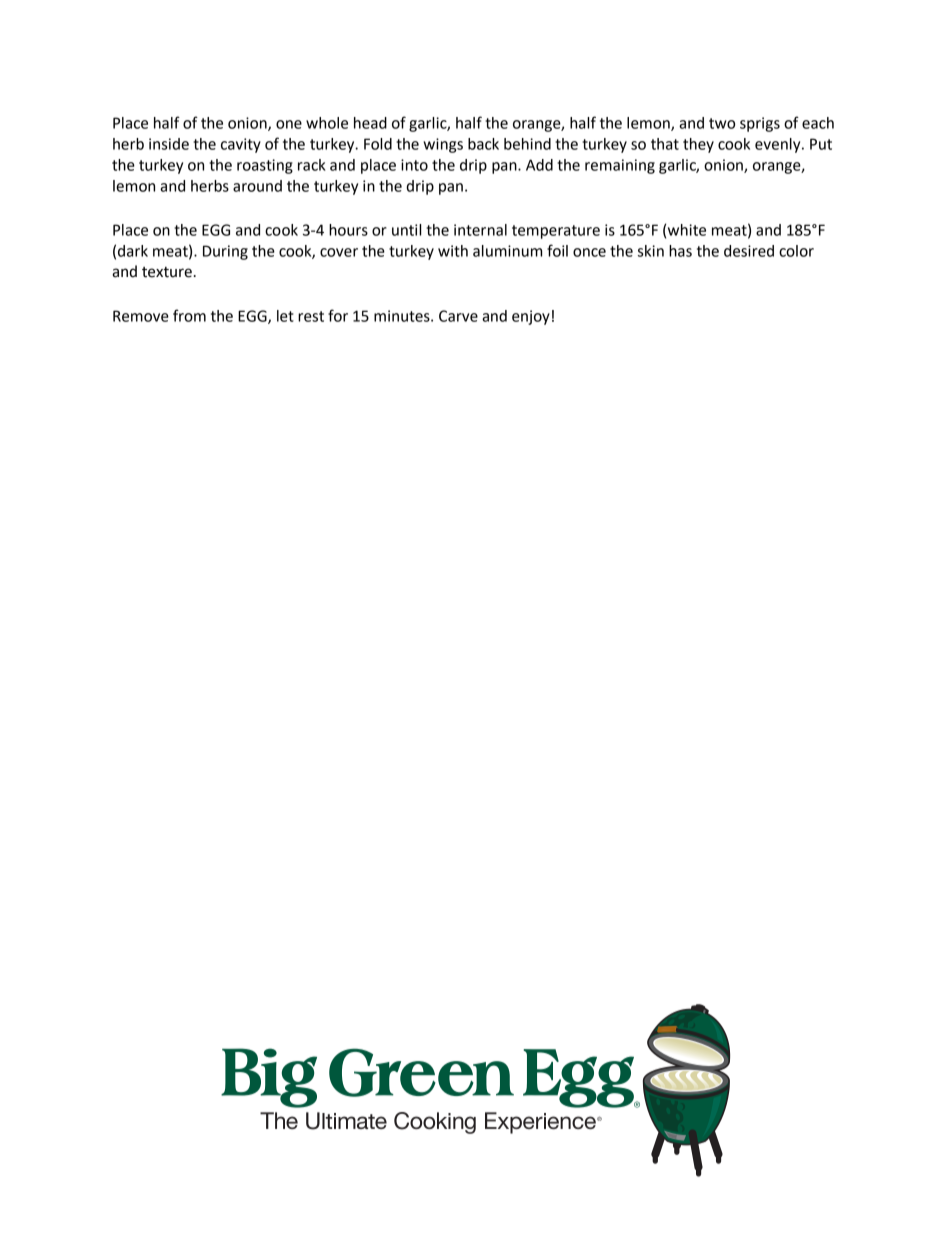 The height and width of the screenshot is (1233, 952). I want to click on sprigs, so click(760, 124).
